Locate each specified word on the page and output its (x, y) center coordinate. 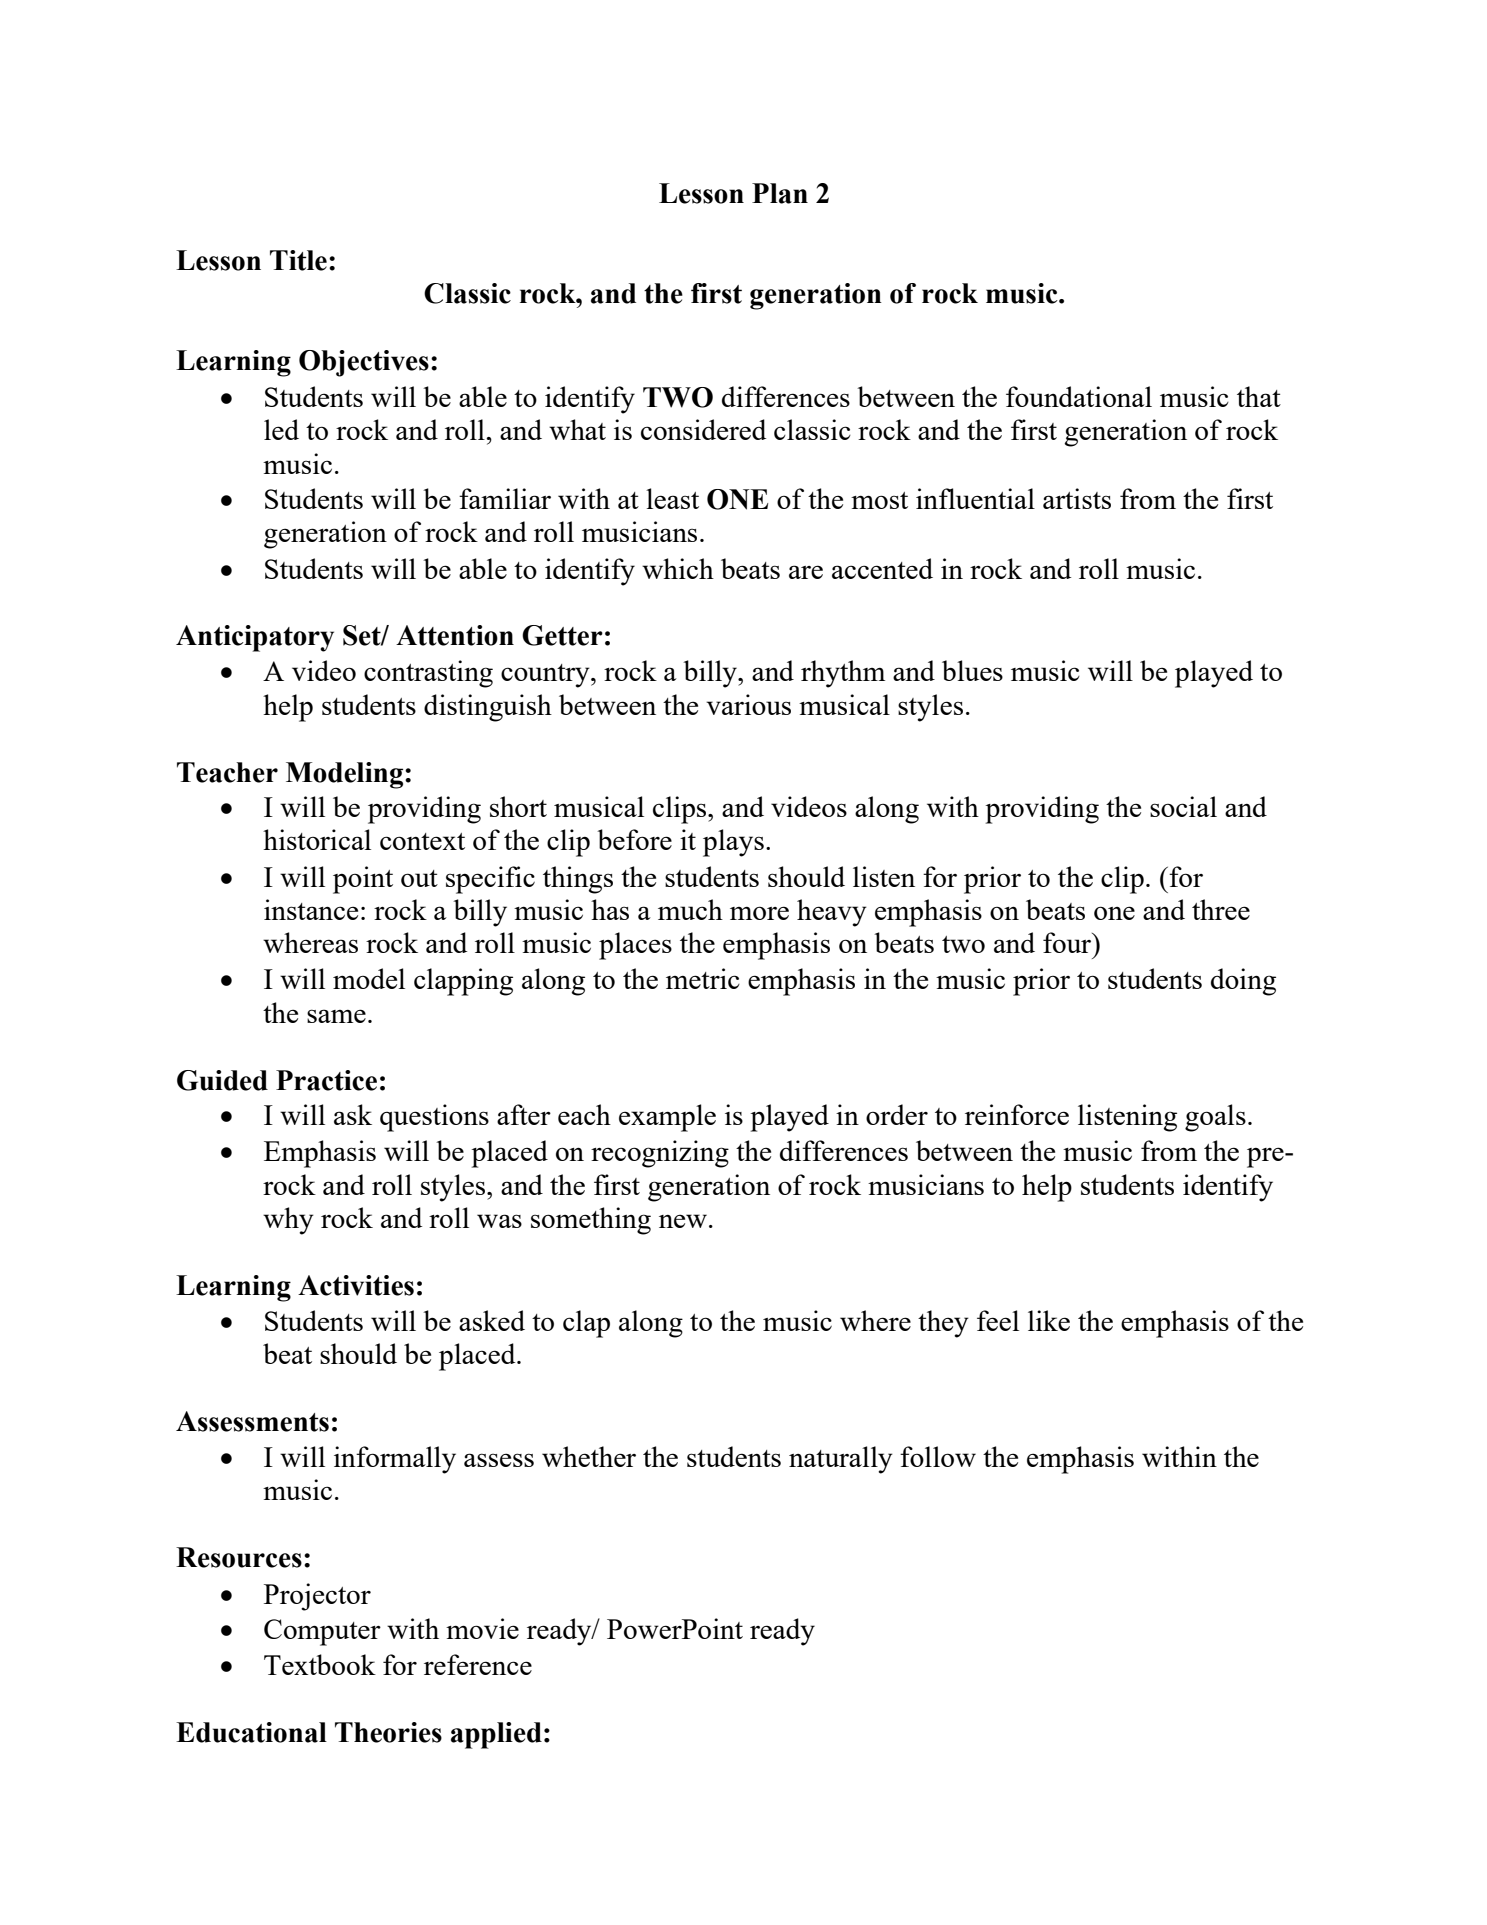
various (748, 704)
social (1183, 806)
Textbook (320, 1664)
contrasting (428, 674)
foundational (1079, 396)
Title (298, 260)
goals (1215, 1118)
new (683, 1221)
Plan (780, 193)
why (288, 1221)
